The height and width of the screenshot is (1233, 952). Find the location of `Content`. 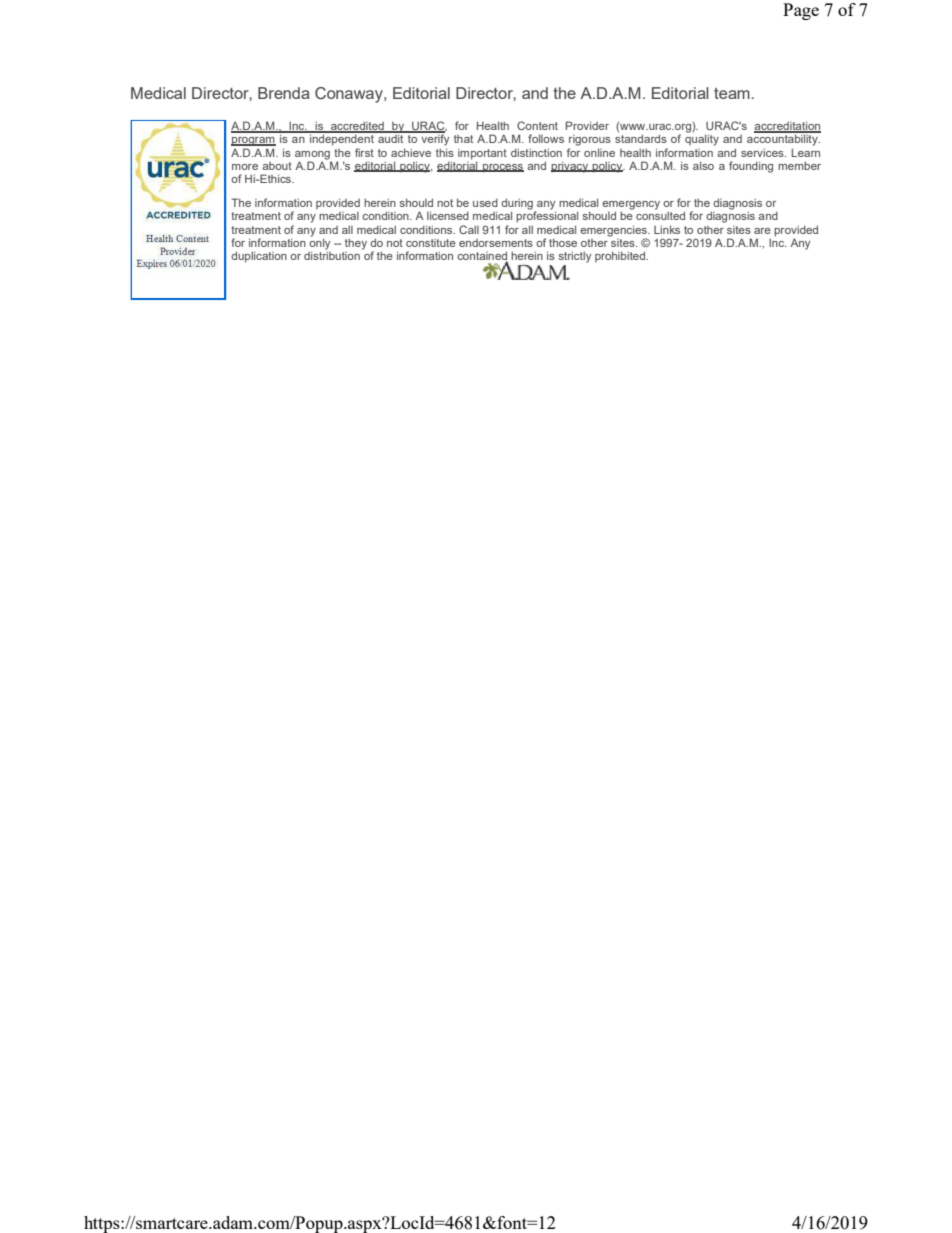

Content is located at coordinates (537, 125).
